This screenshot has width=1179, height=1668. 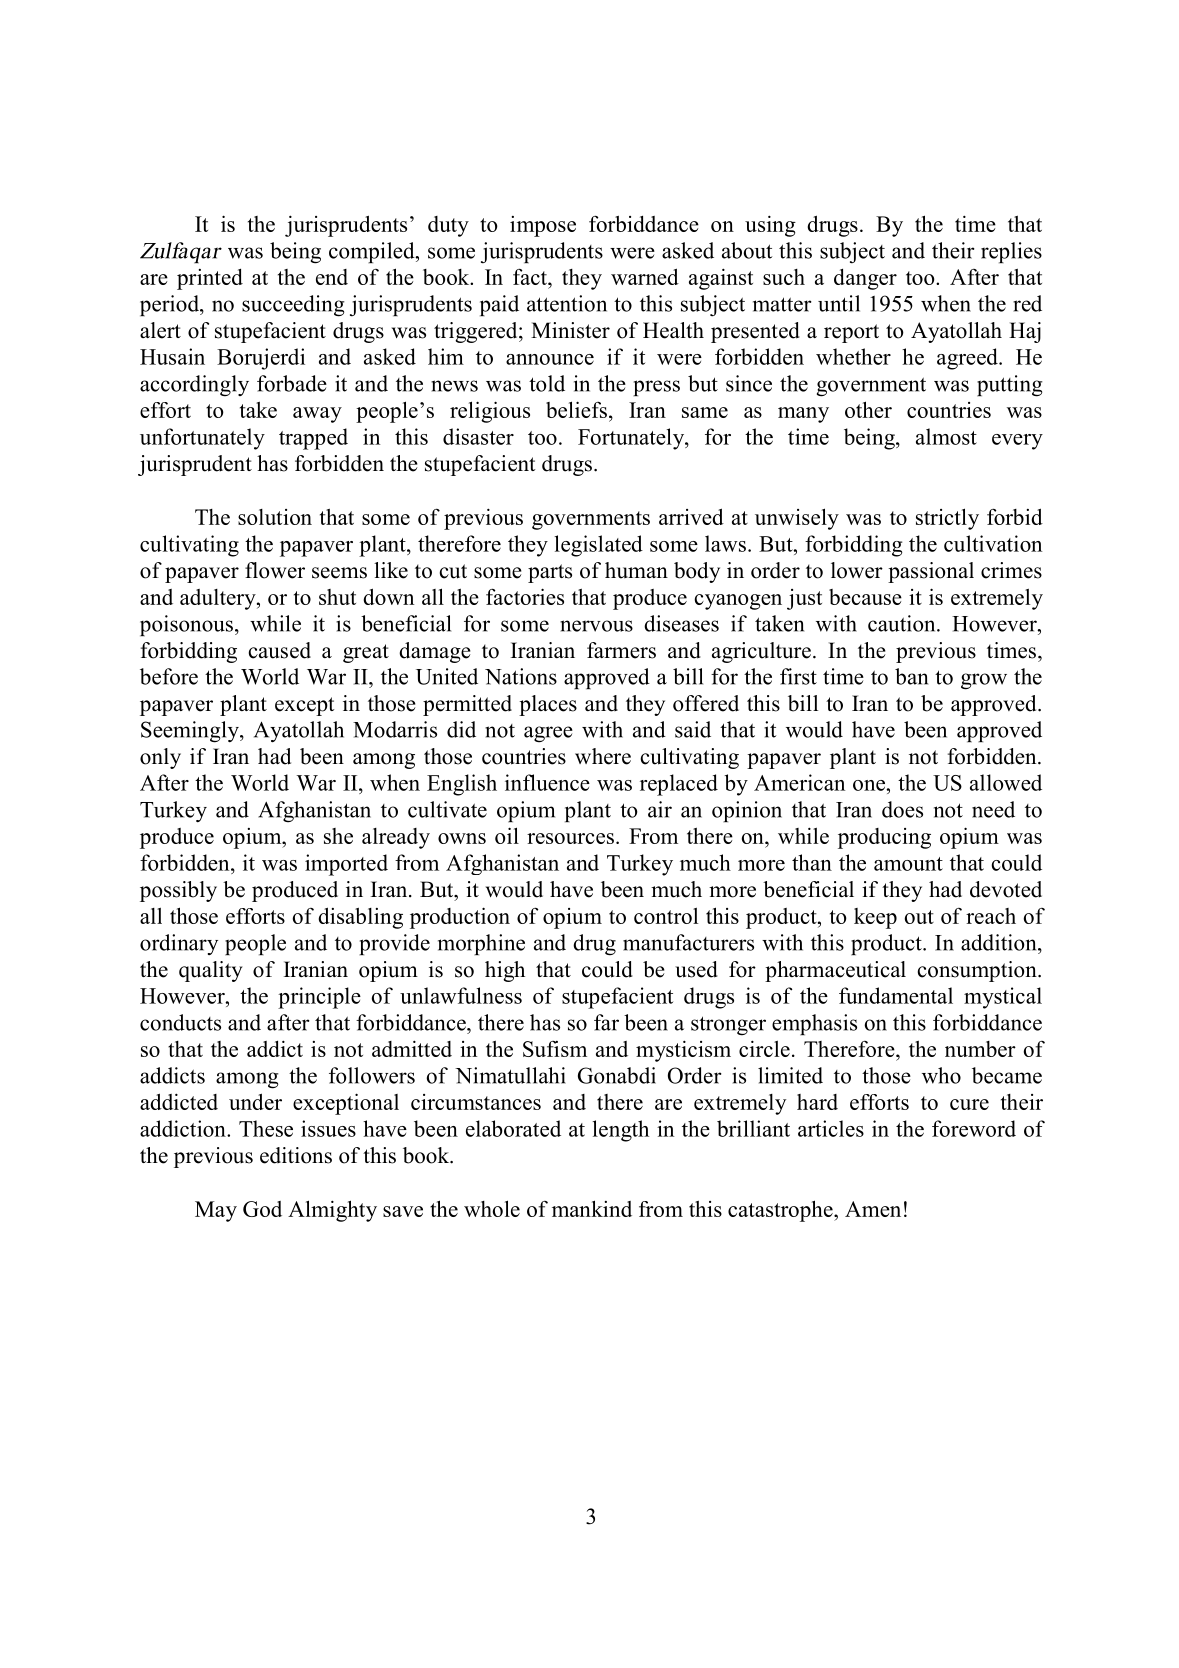 What do you see at coordinates (865, 597) in the screenshot?
I see `because` at bounding box center [865, 597].
